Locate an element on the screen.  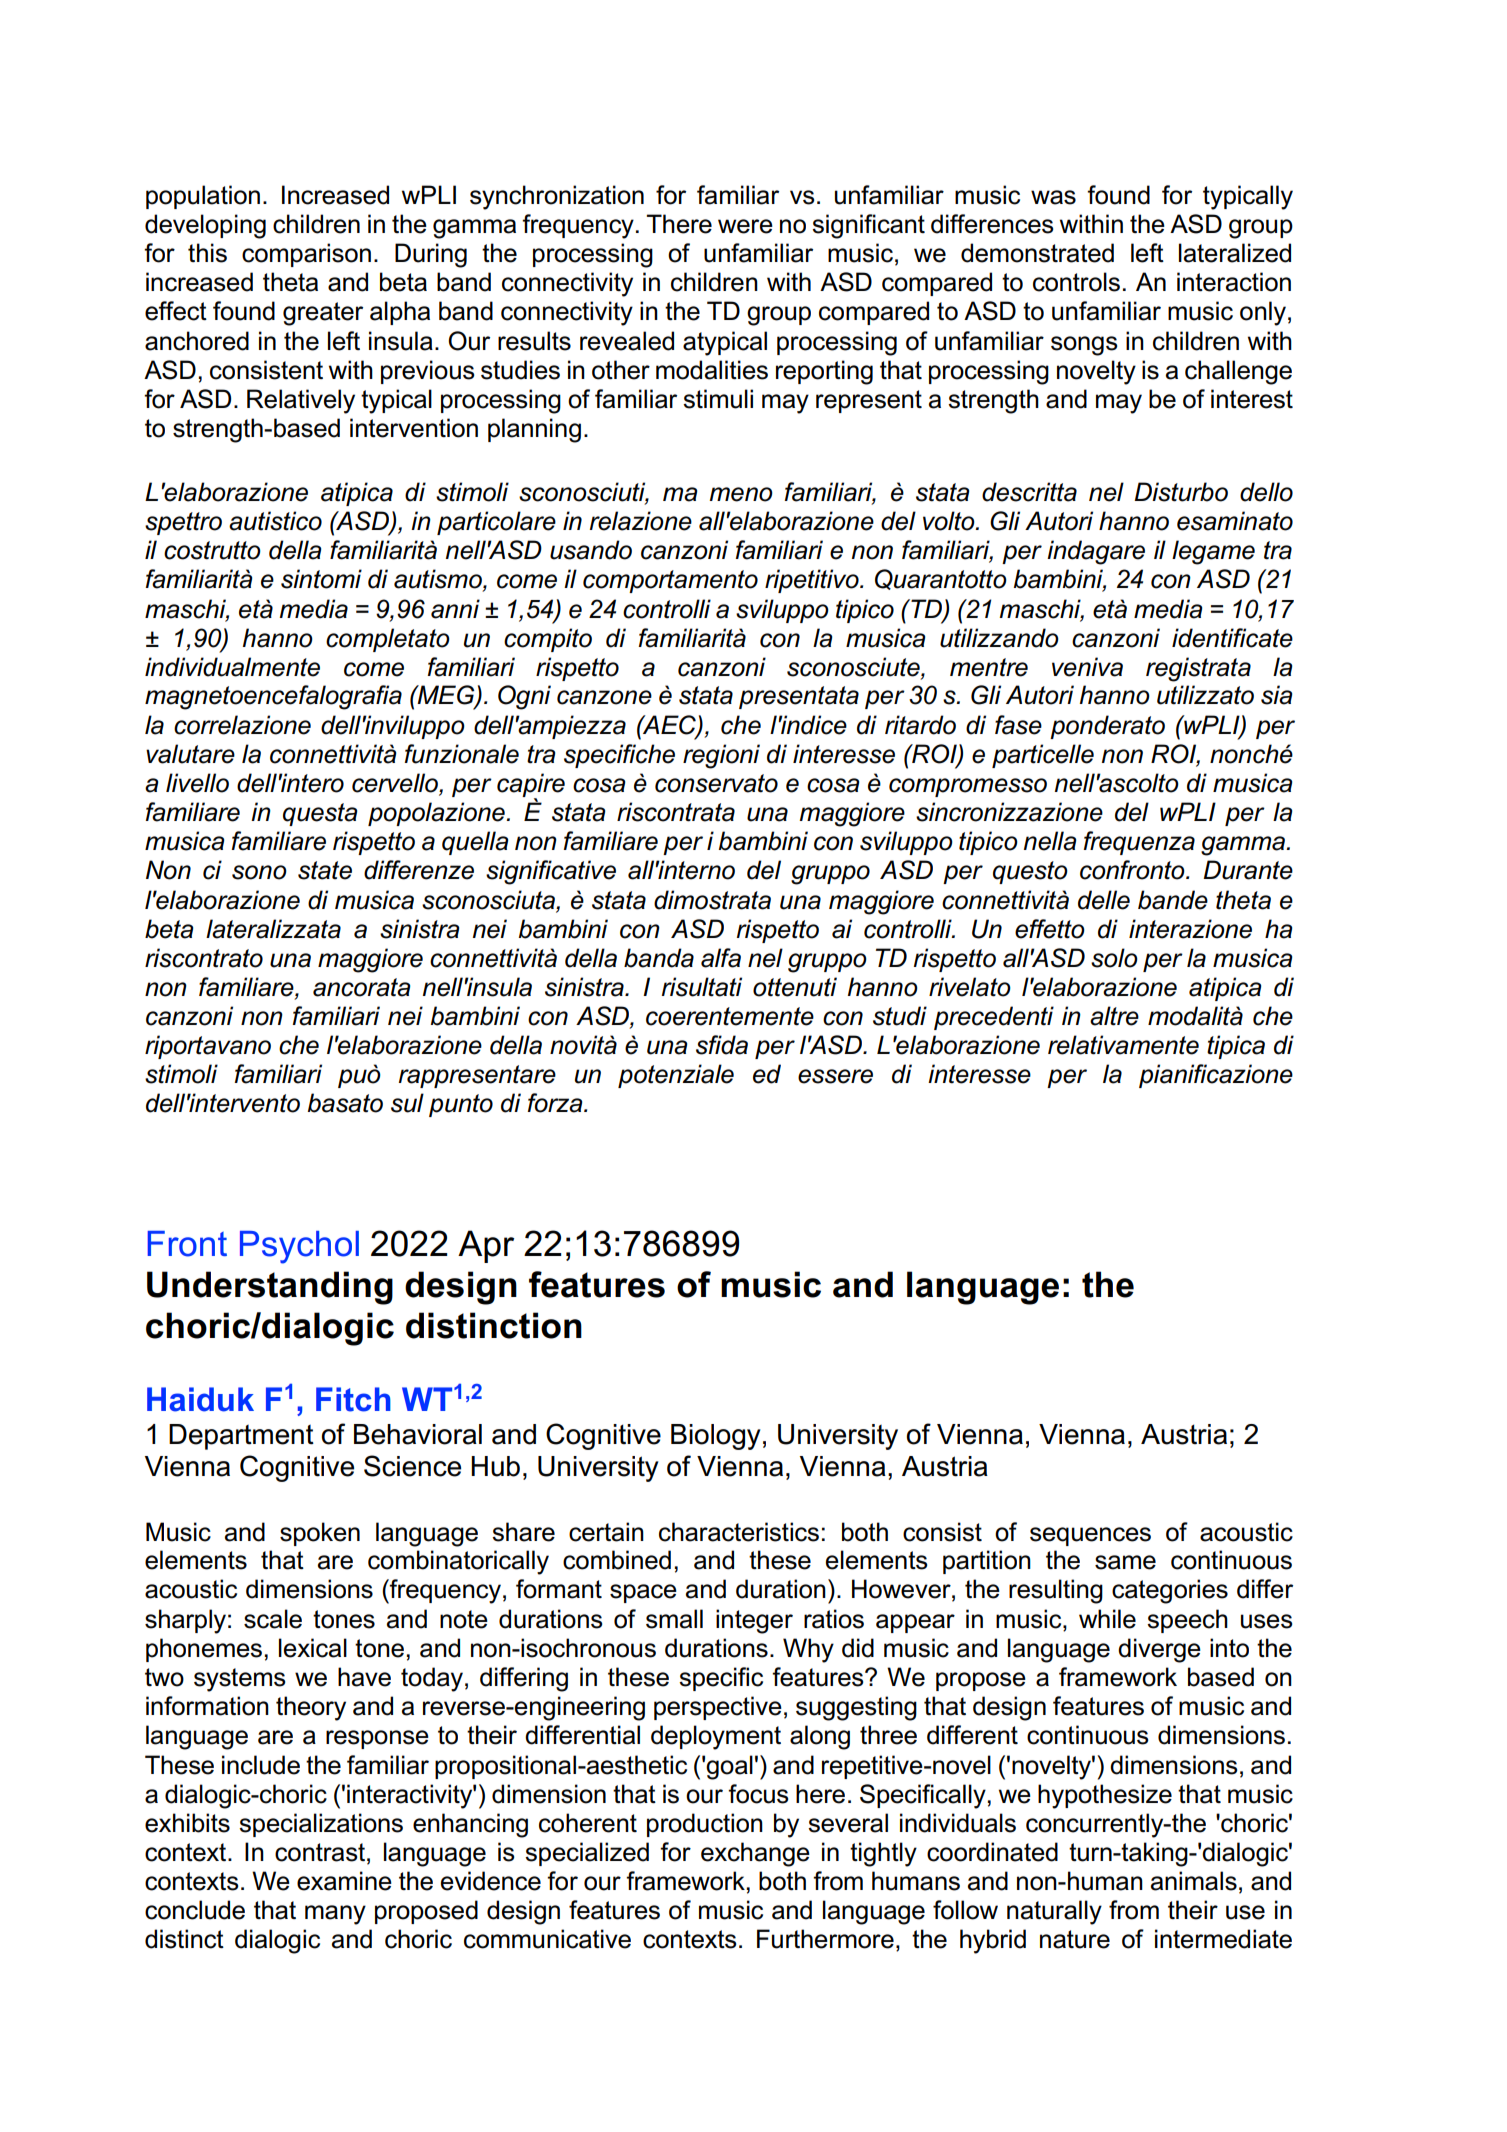
comparison is located at coordinates (306, 255).
